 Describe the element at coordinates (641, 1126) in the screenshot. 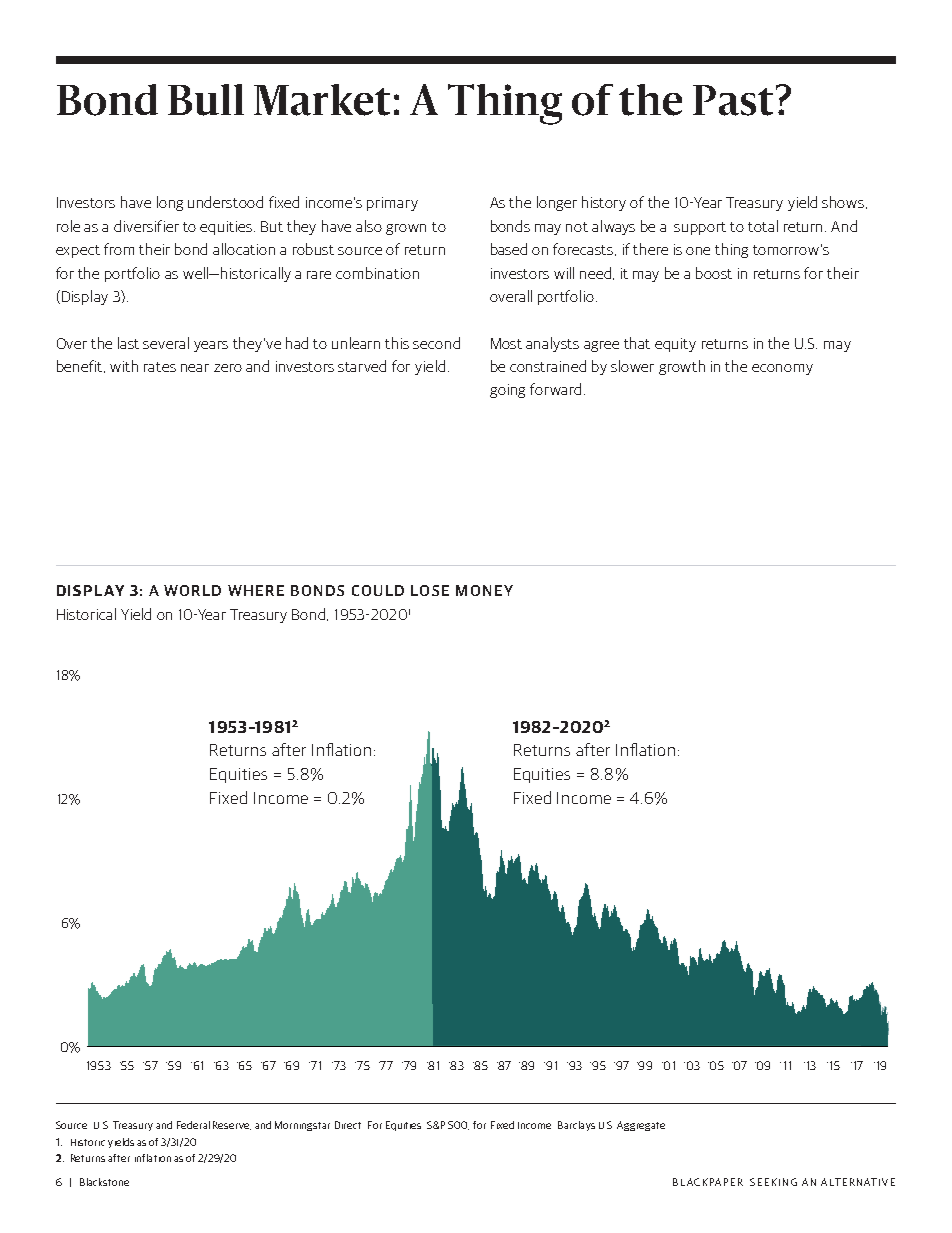

I see `Aggregate` at that location.
